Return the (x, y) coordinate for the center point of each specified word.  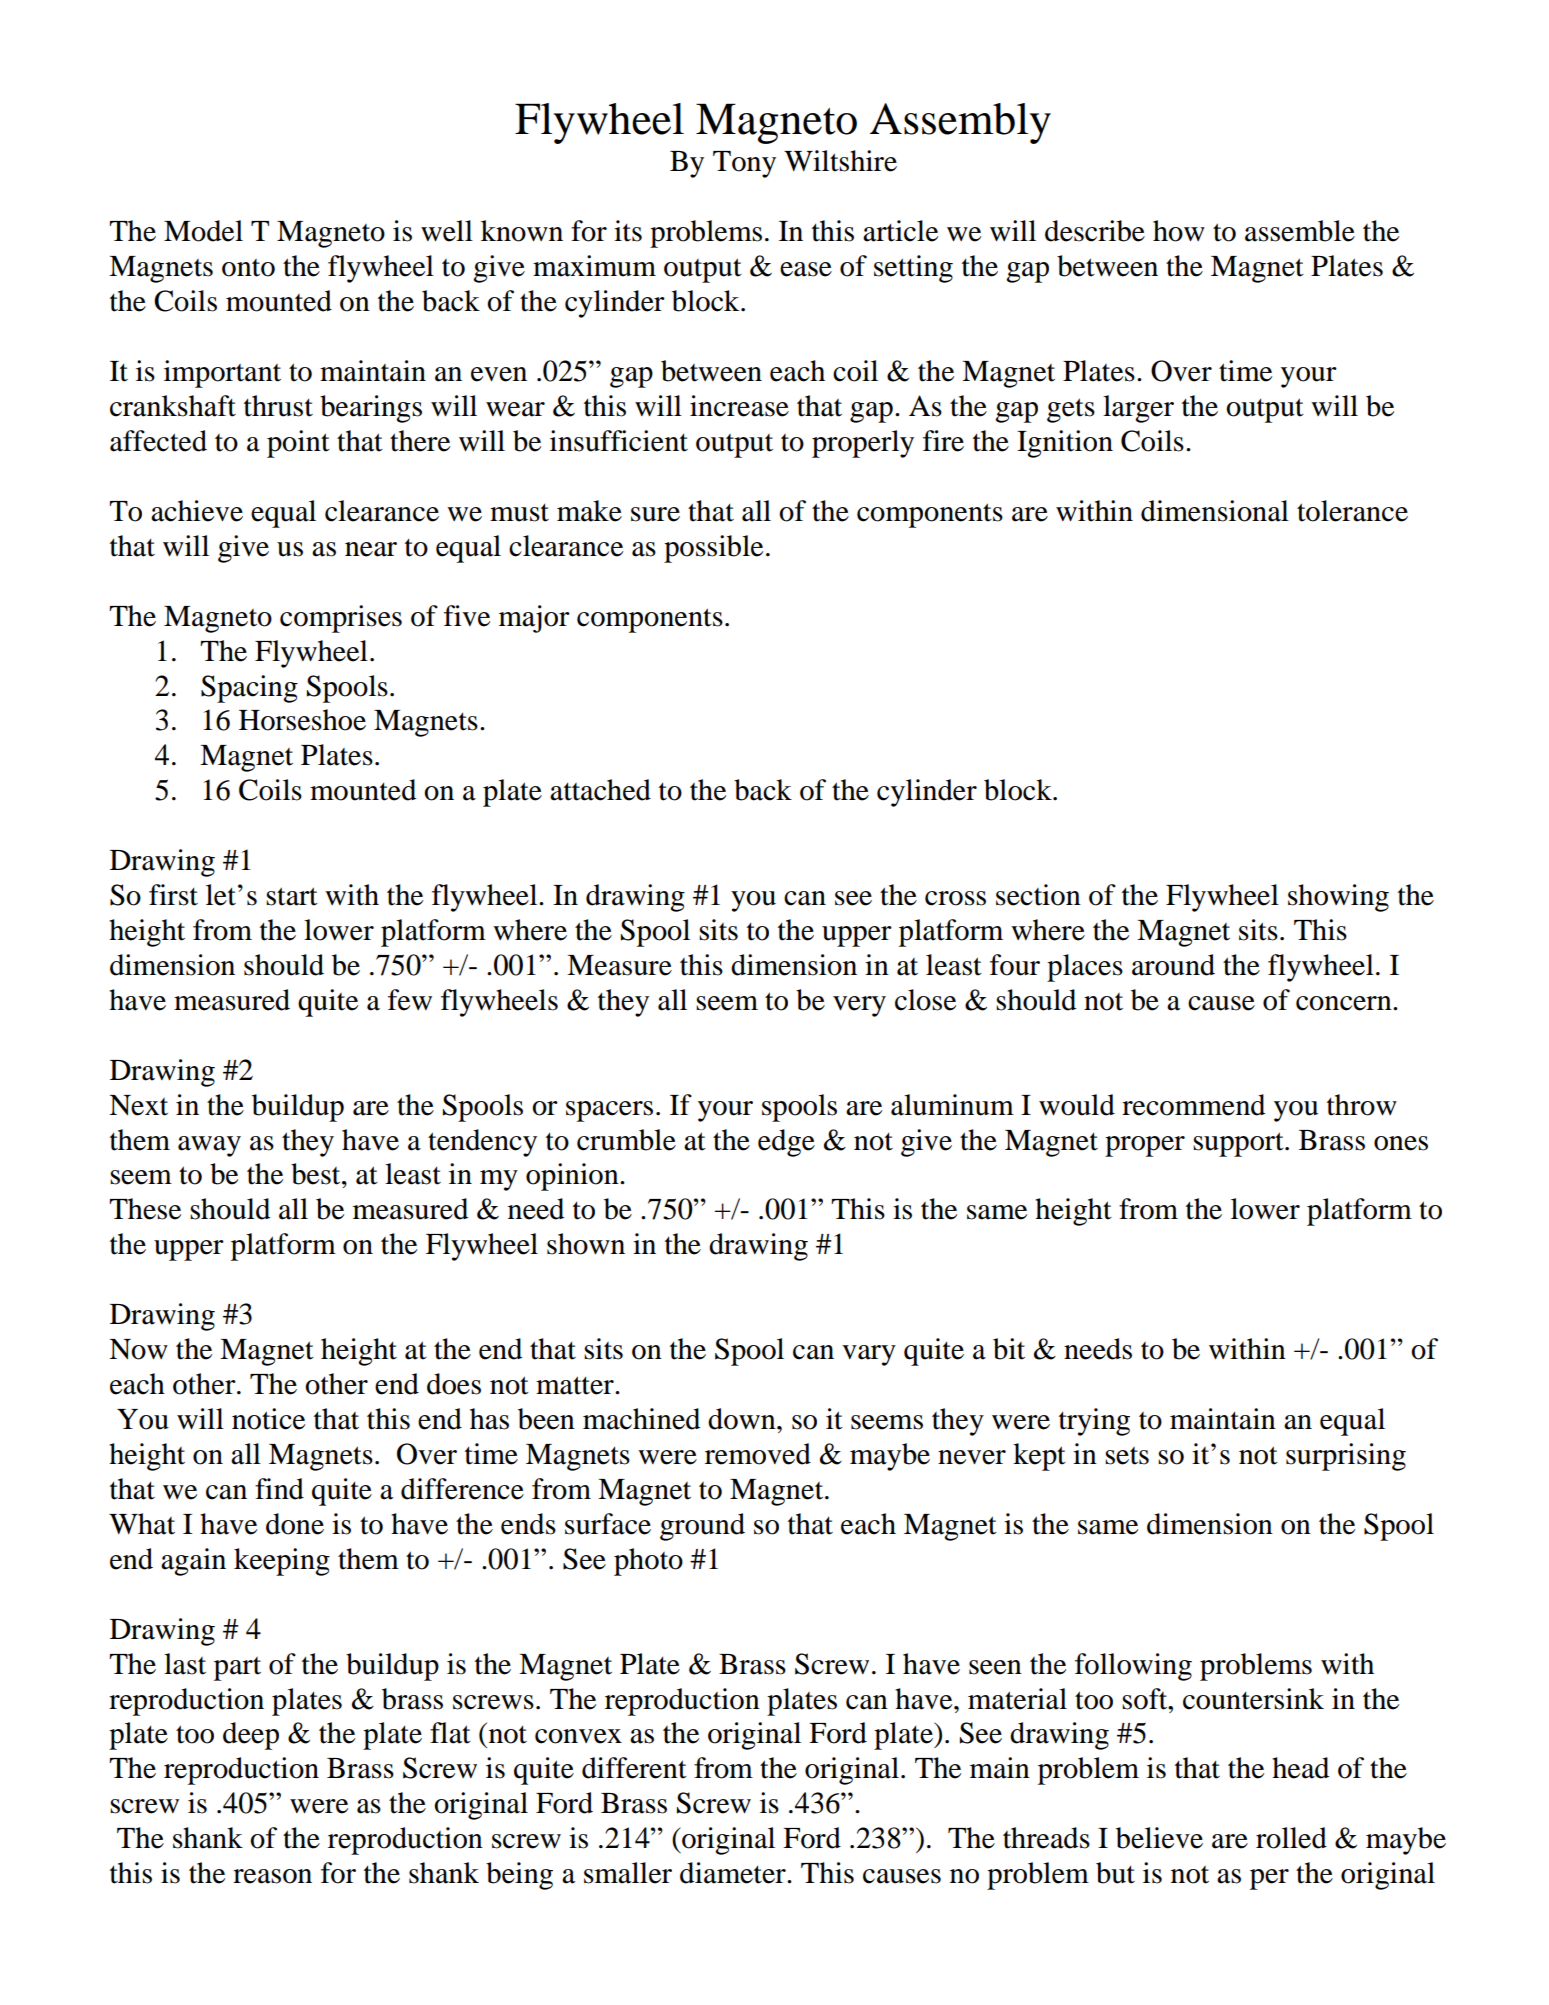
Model (203, 231)
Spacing (249, 689)
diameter (734, 1873)
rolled (1291, 1838)
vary (869, 1355)
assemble (1300, 231)
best (317, 1174)
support (1239, 1144)
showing (1338, 898)
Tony (744, 164)
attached (600, 790)
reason (272, 1876)
